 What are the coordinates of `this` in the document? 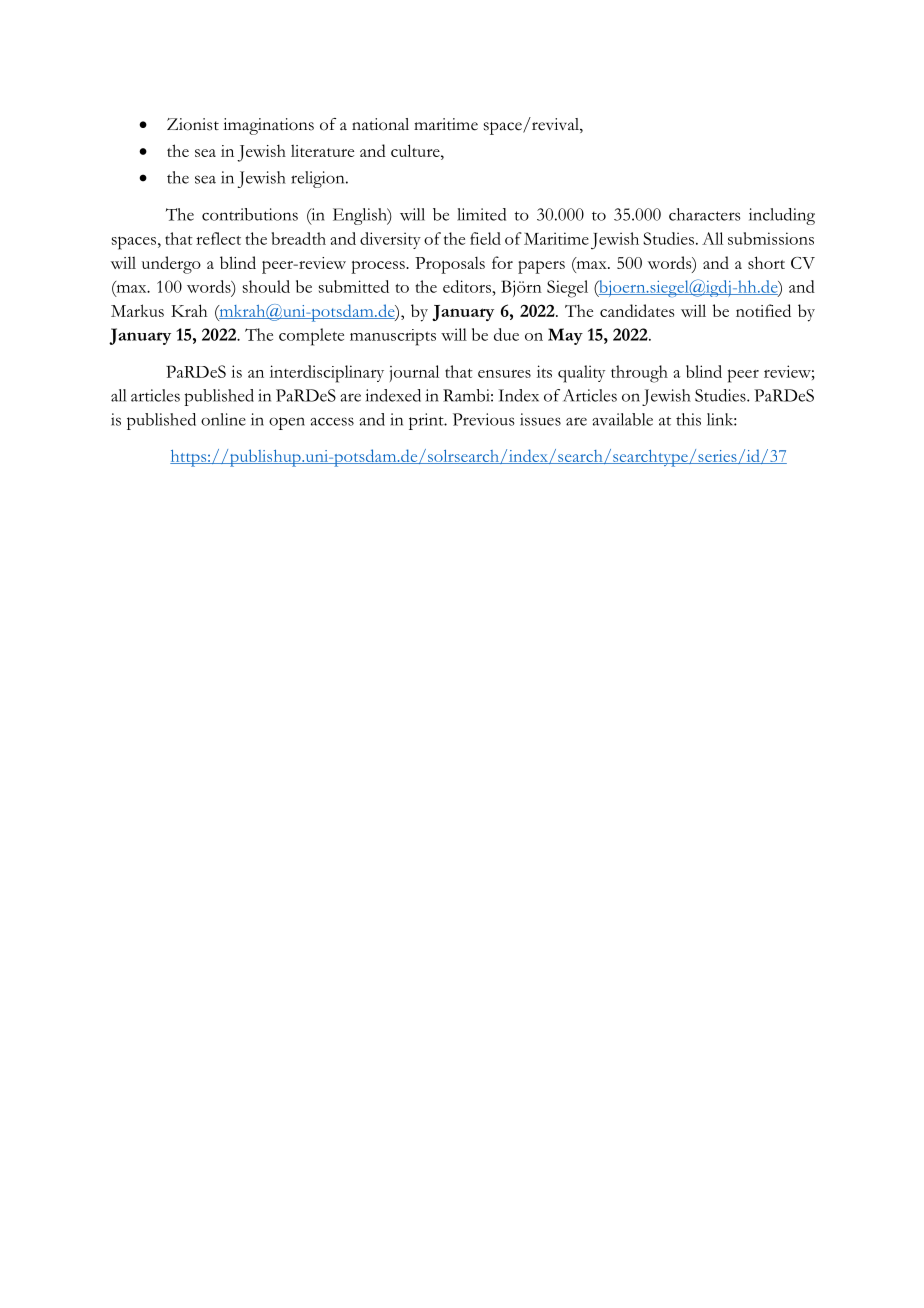 It's located at (688, 419).
